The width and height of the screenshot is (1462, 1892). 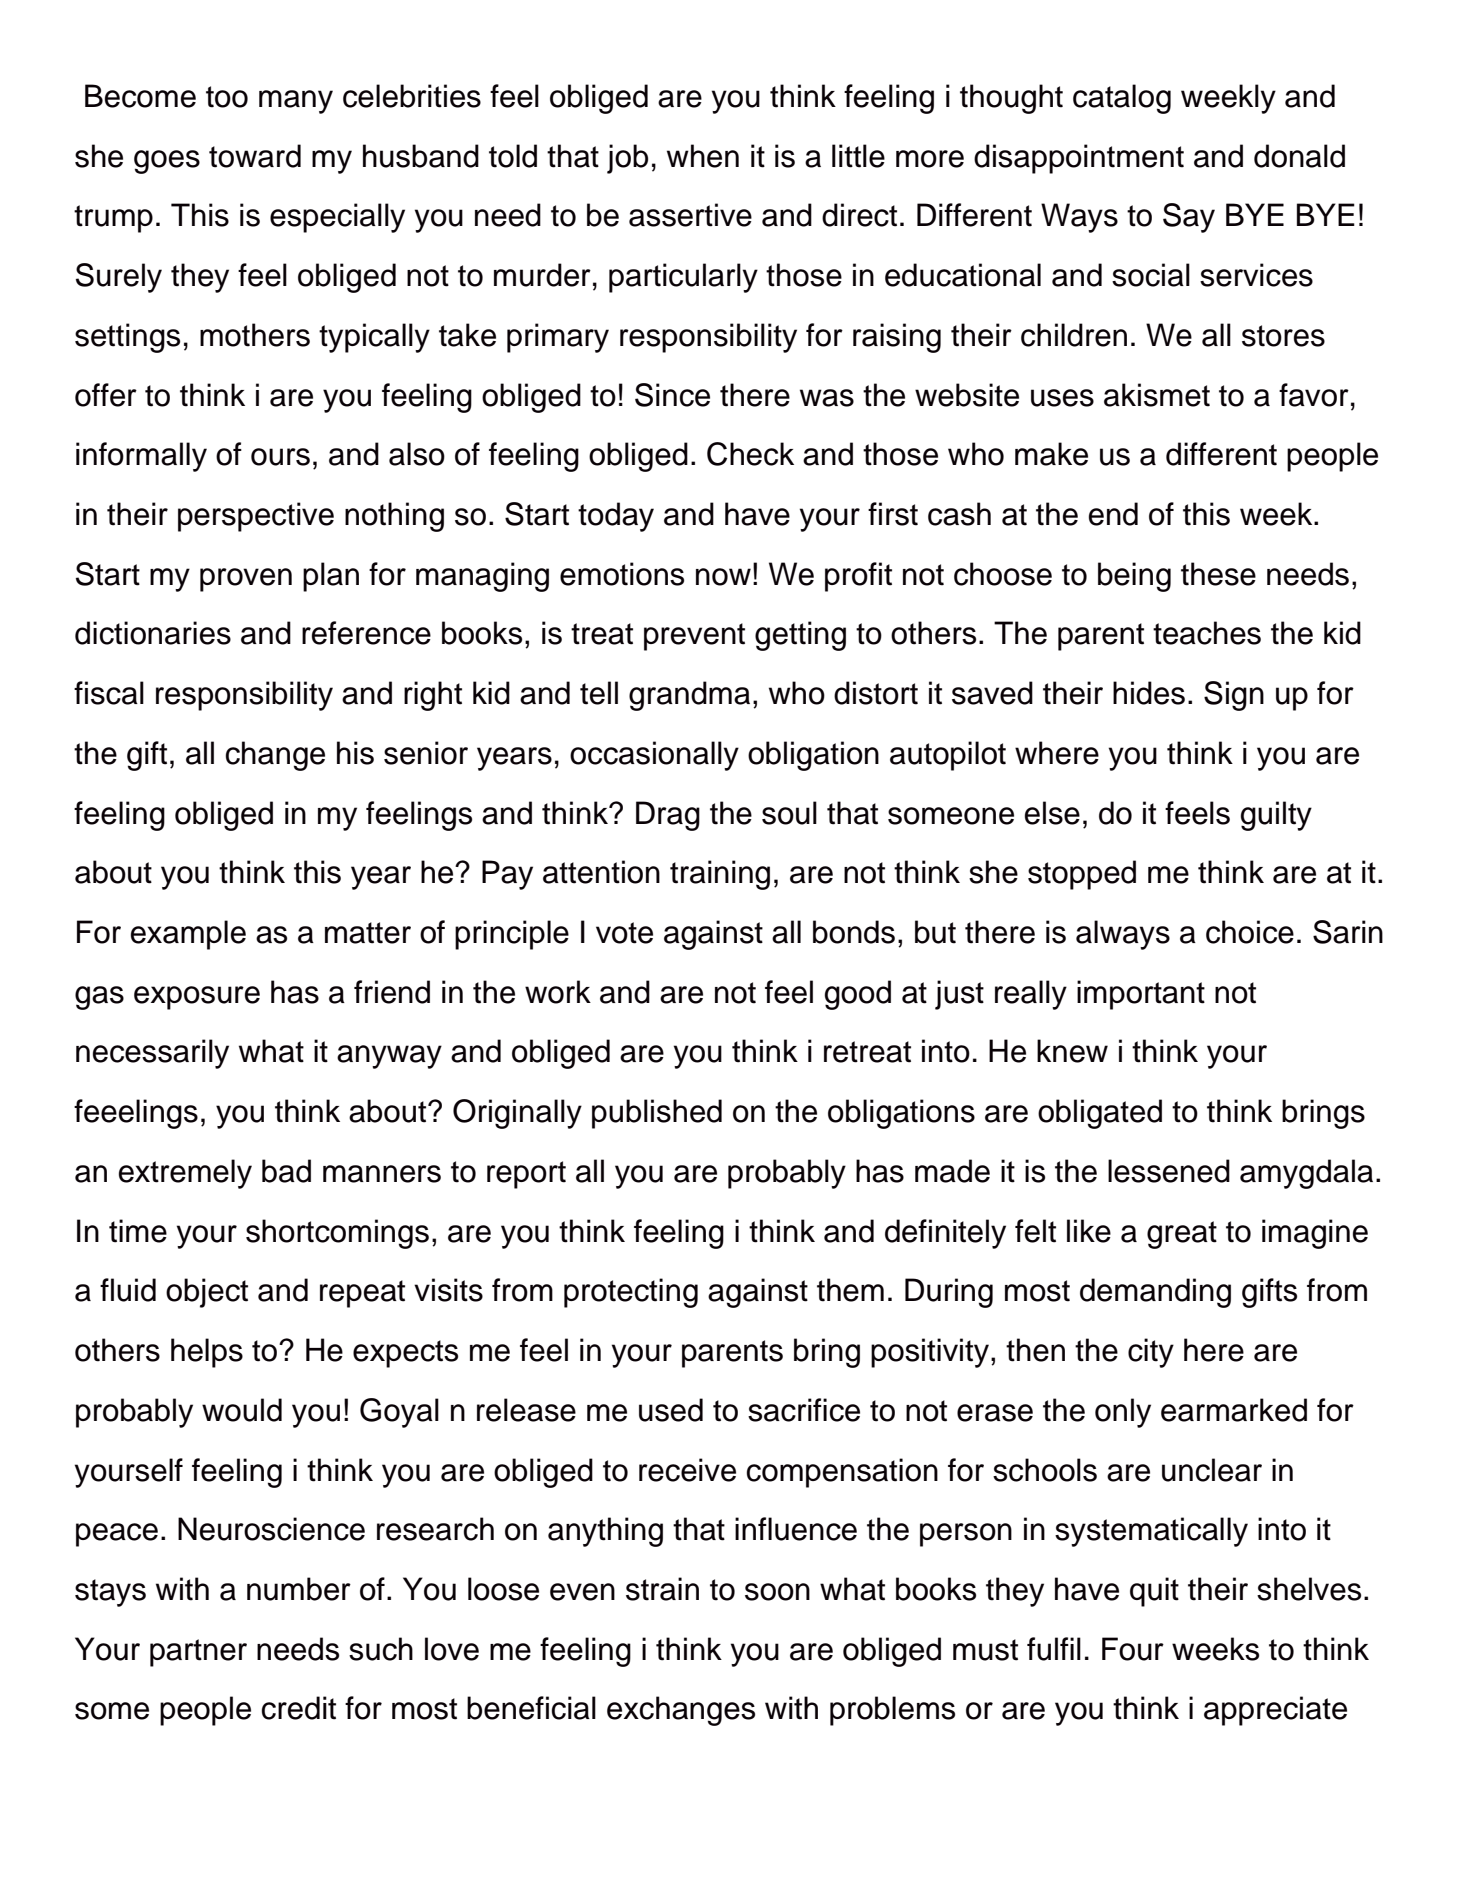 What do you see at coordinates (720, 875) in the screenshot?
I see `training` at bounding box center [720, 875].
